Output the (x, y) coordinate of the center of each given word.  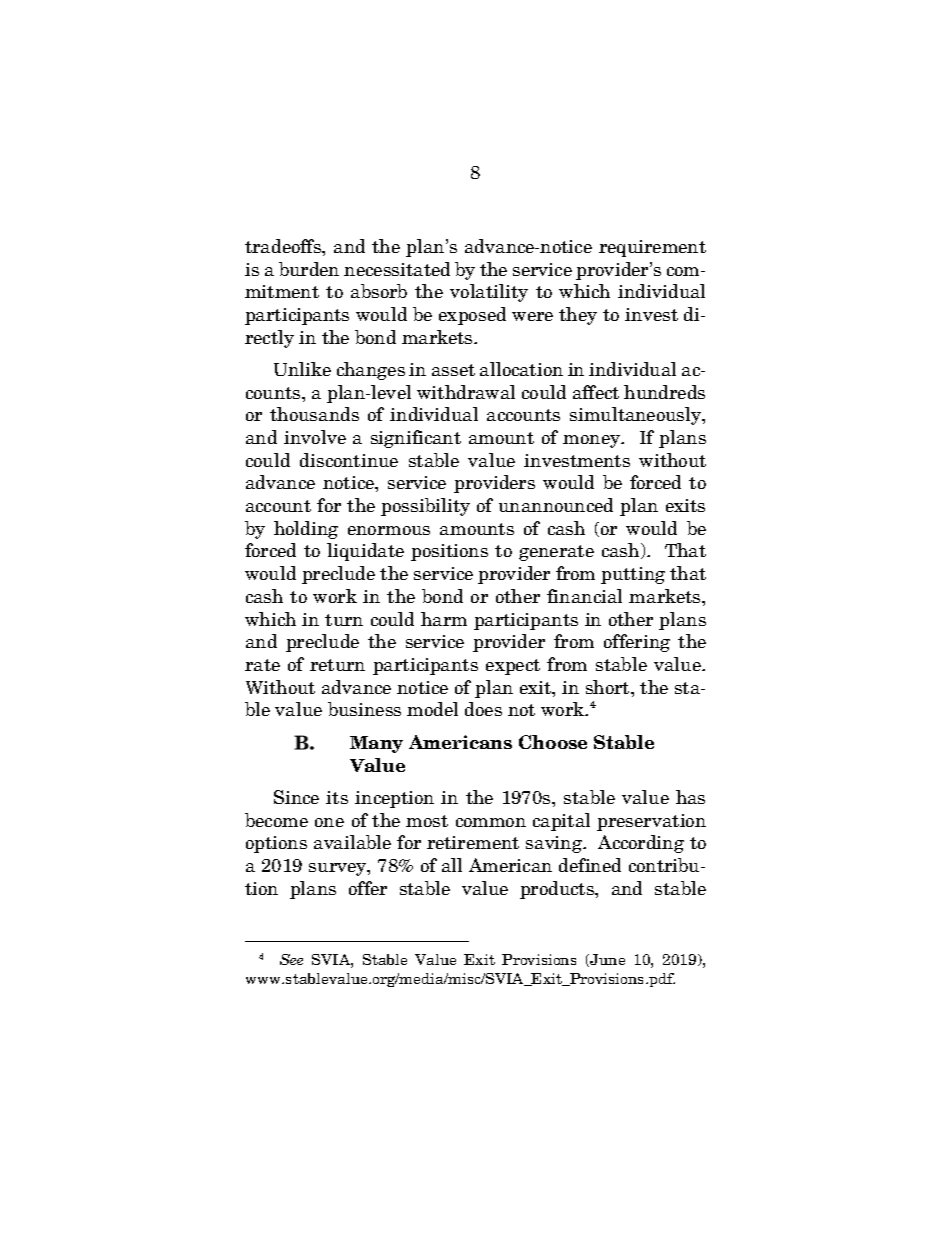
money (593, 441)
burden (309, 269)
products (558, 890)
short (609, 687)
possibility (425, 507)
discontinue (349, 460)
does (483, 709)
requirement (652, 248)
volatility (489, 293)
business (364, 709)
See (291, 959)
